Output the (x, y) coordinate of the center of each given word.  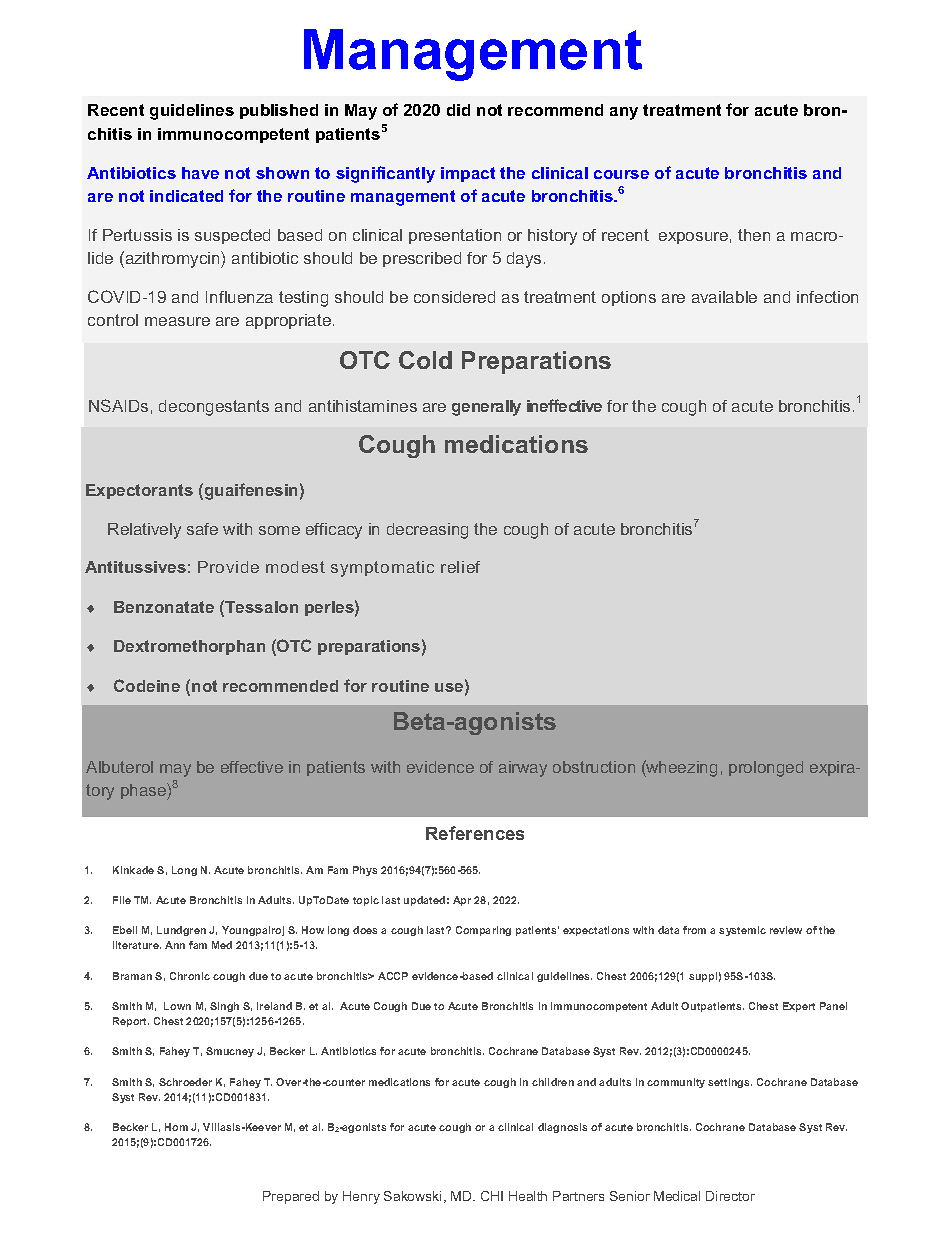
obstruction (594, 767)
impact (468, 174)
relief (460, 567)
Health (528, 1196)
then (754, 235)
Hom (176, 1127)
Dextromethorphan (189, 647)
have (200, 173)
